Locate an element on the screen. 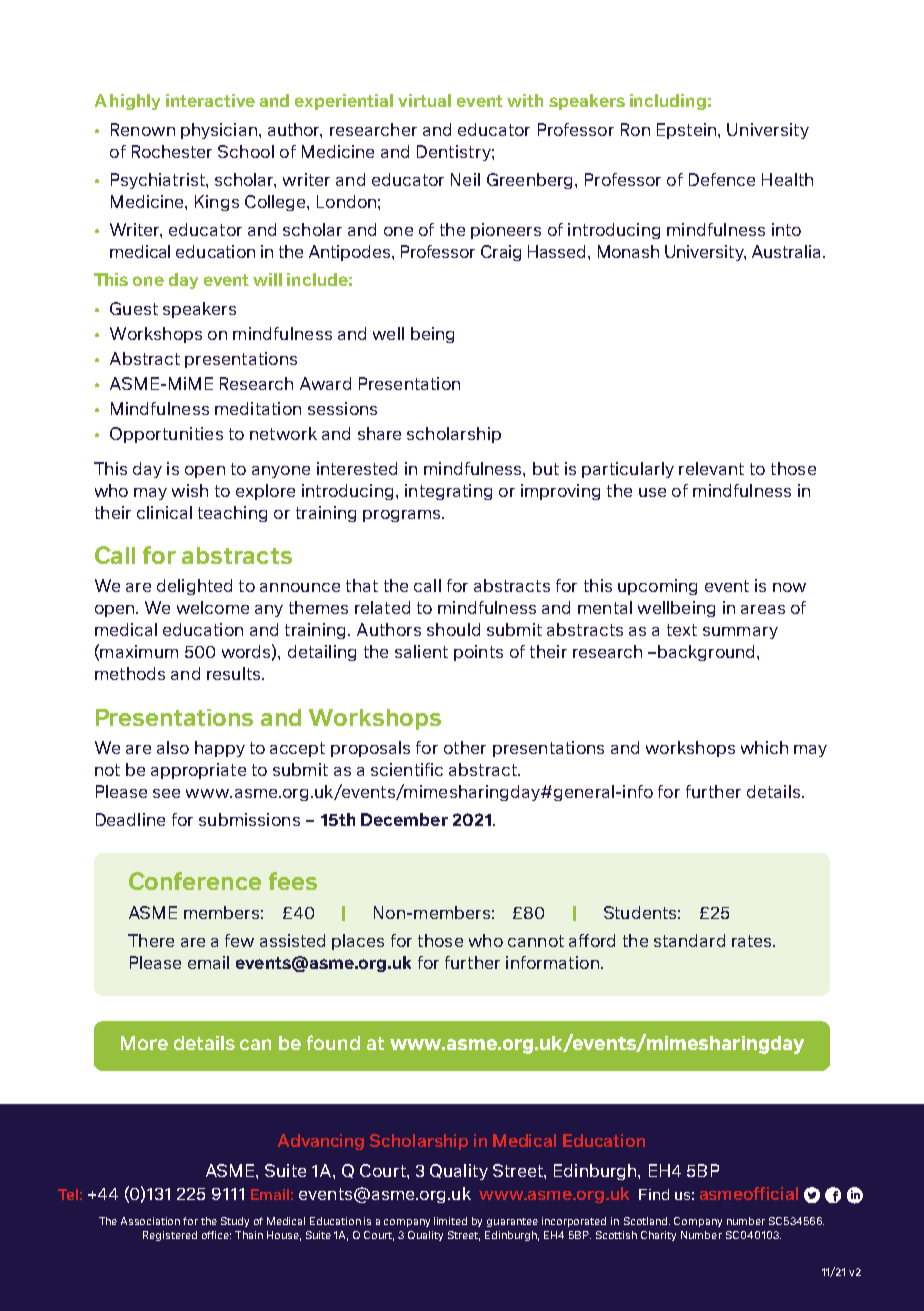 The height and width of the screenshot is (1311, 924). background is located at coordinates (708, 653).
